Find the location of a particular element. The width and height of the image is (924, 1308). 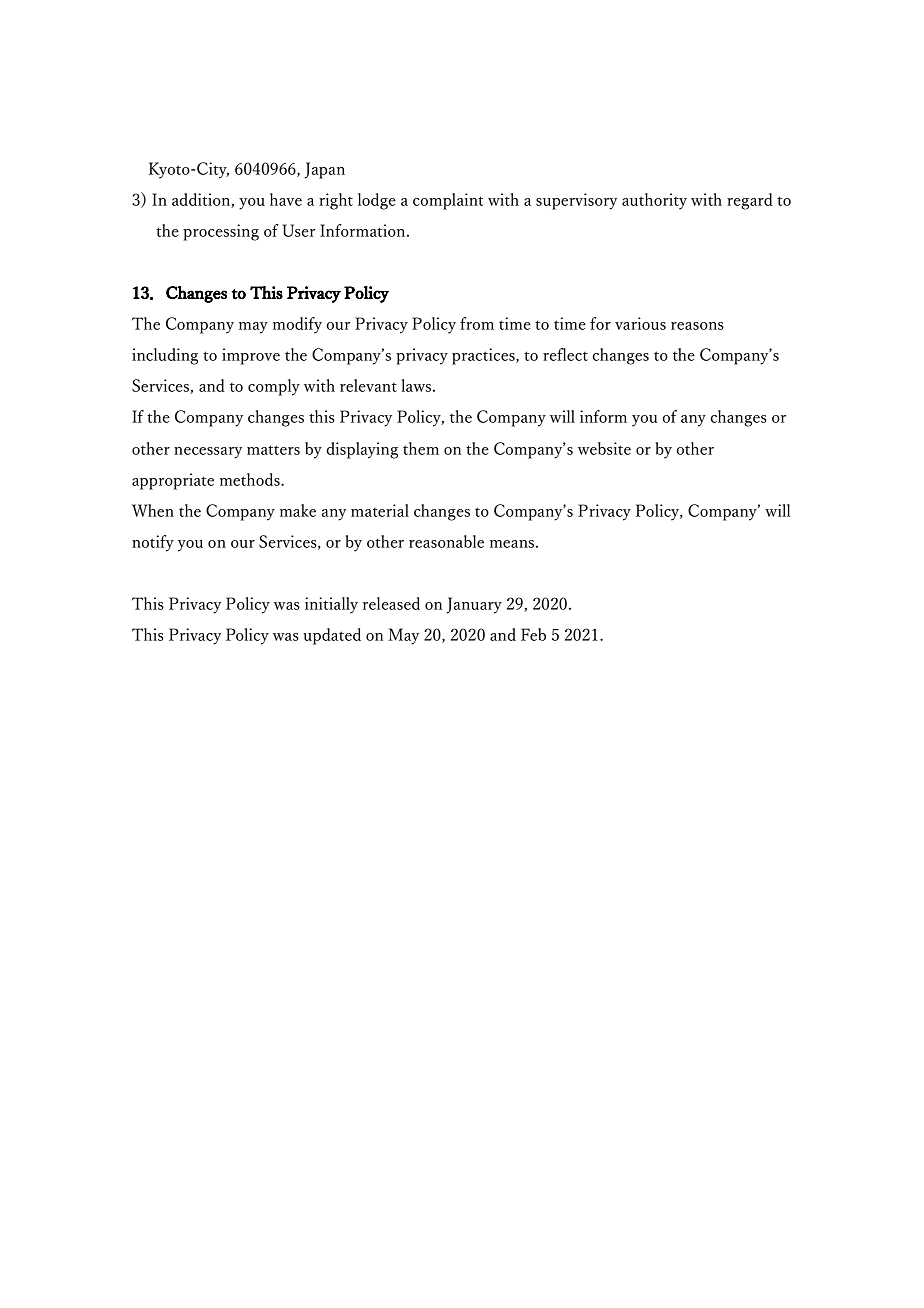

authority is located at coordinates (654, 201).
